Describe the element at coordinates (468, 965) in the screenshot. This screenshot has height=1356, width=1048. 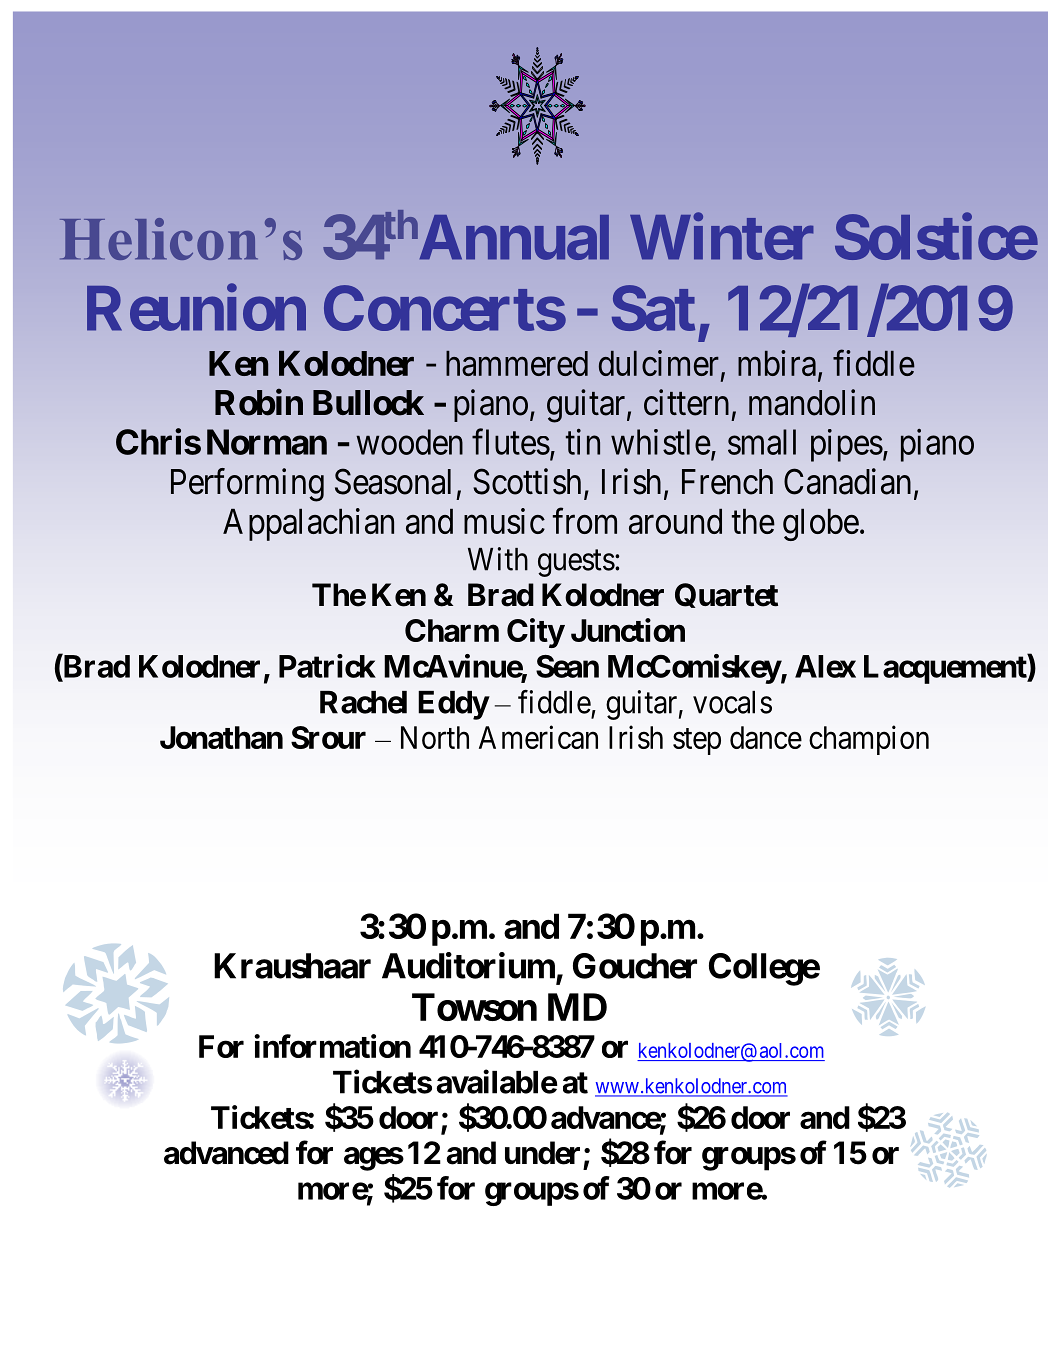
I see `Auditorium` at that location.
